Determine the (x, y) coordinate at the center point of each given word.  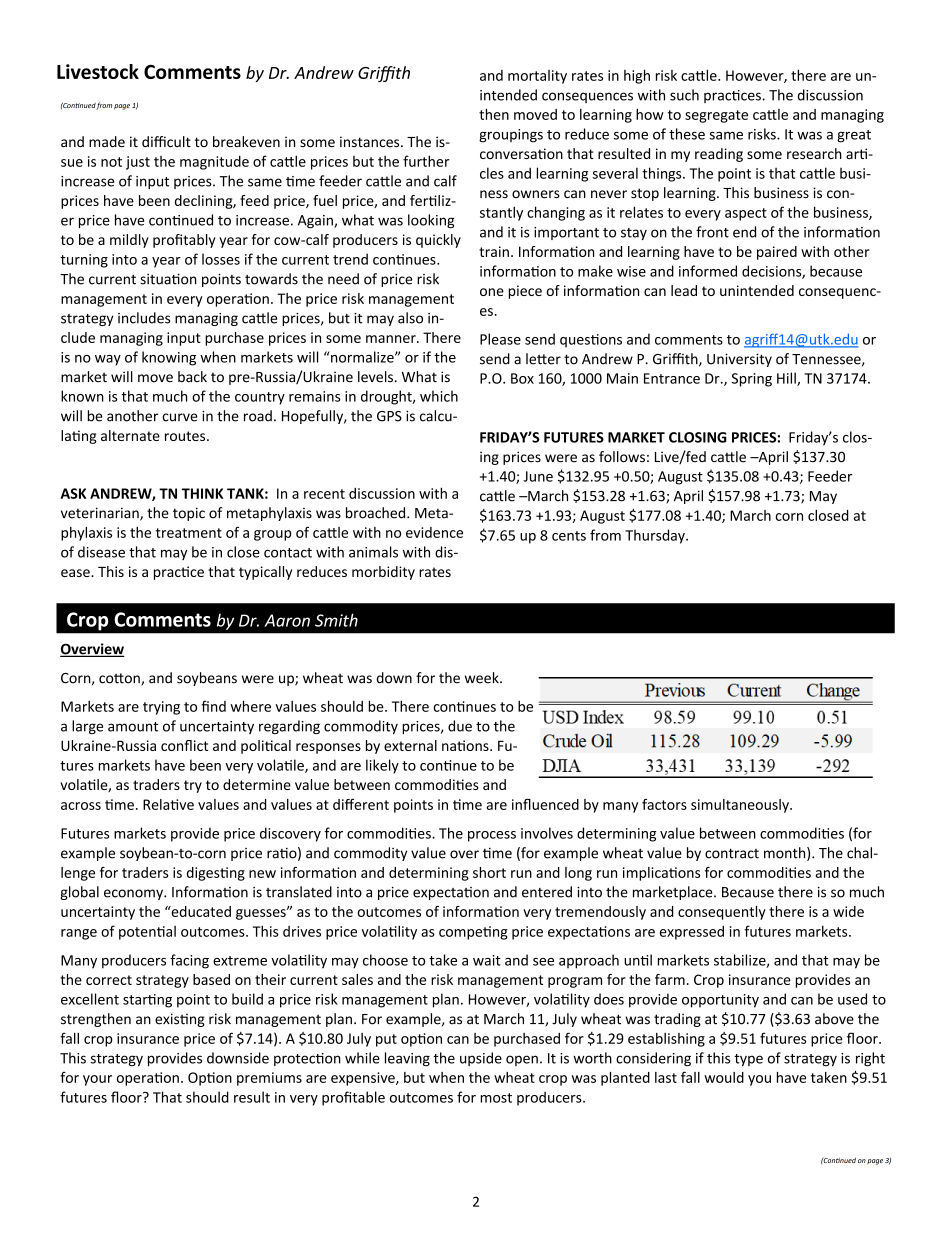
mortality (537, 77)
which (439, 396)
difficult (166, 142)
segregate (716, 116)
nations (466, 745)
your (97, 1080)
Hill (787, 379)
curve (180, 417)
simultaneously (741, 806)
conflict (184, 745)
